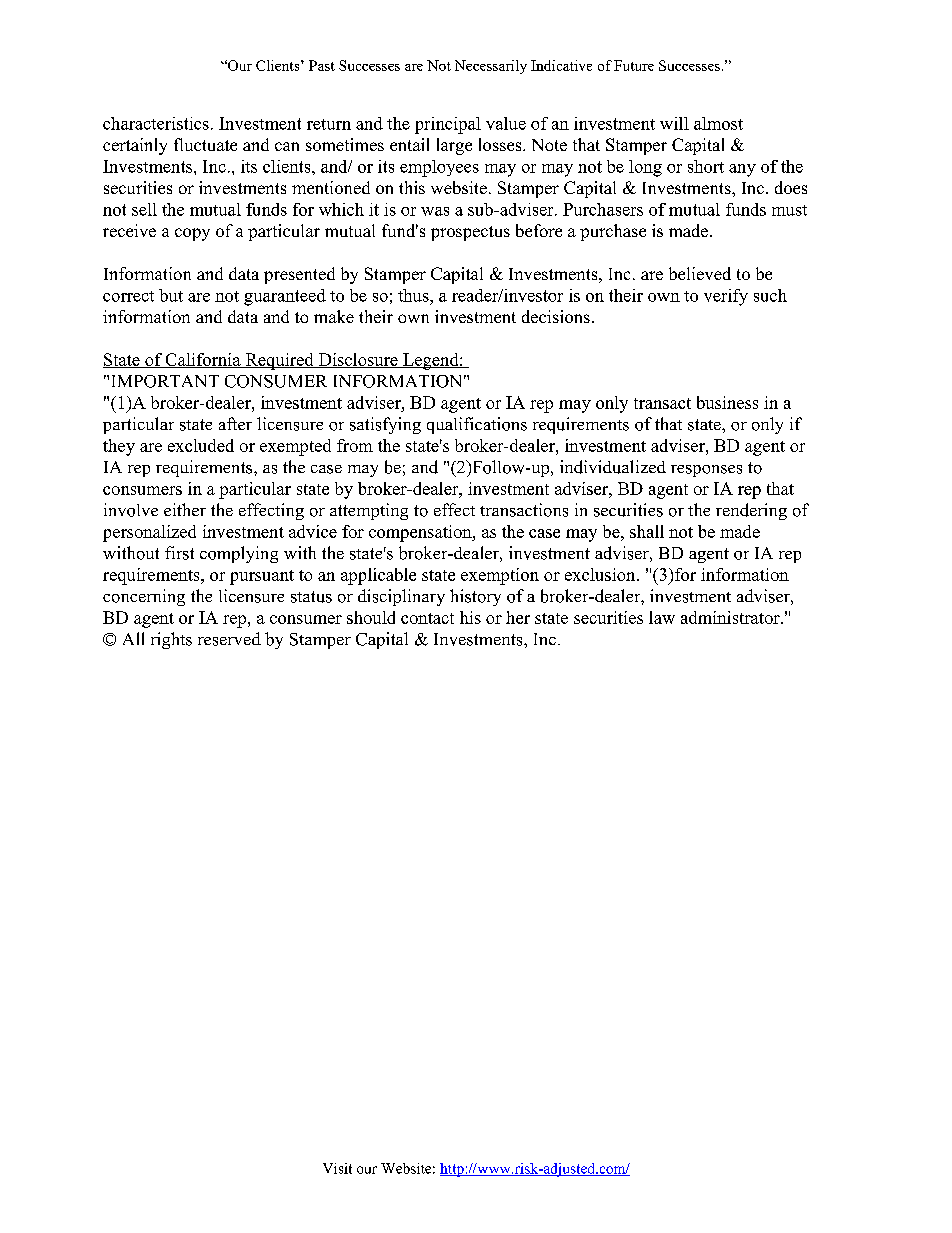 The height and width of the screenshot is (1233, 952). Describe the element at coordinates (337, 1168) in the screenshot. I see `Visit` at that location.
